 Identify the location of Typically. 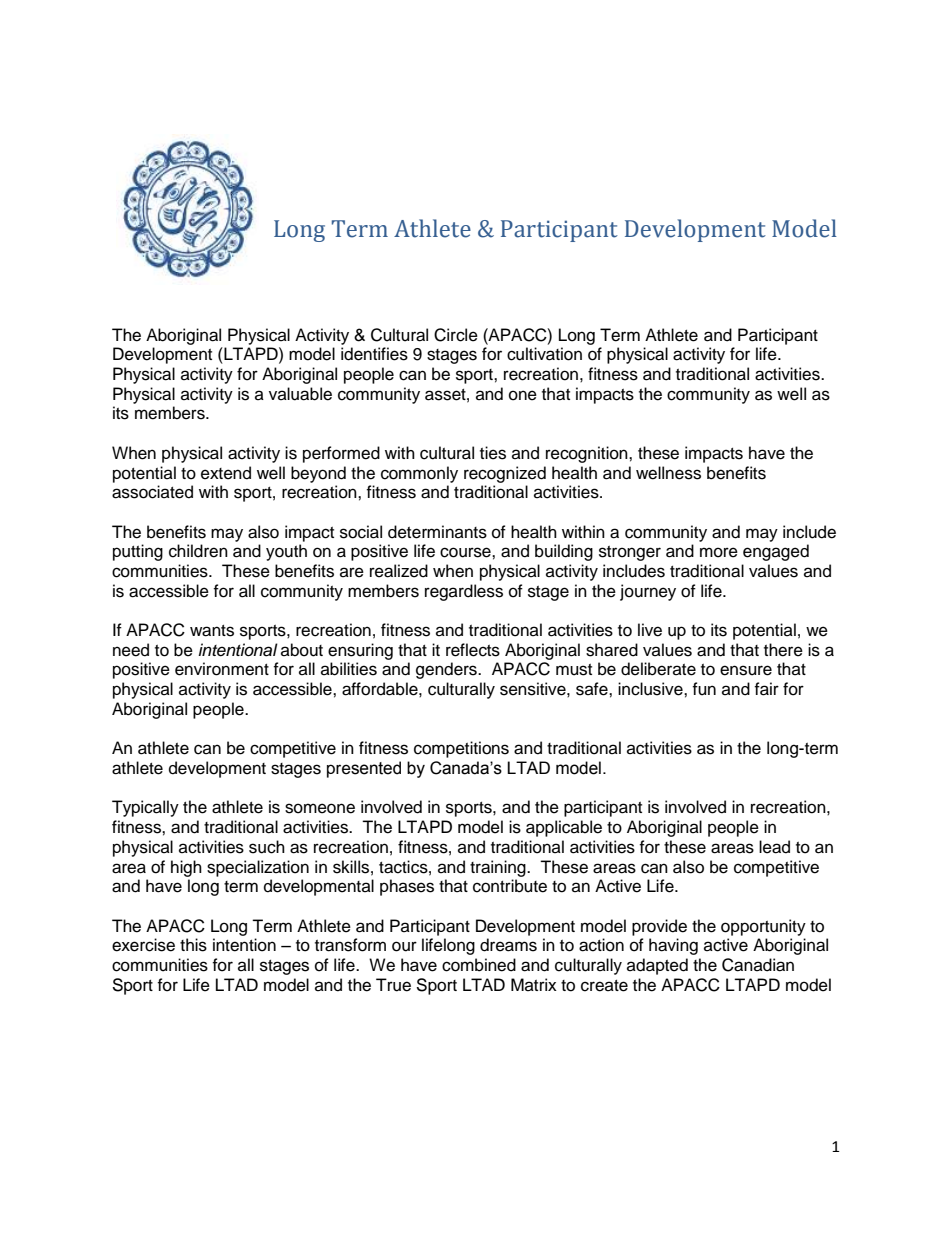
(145, 808).
